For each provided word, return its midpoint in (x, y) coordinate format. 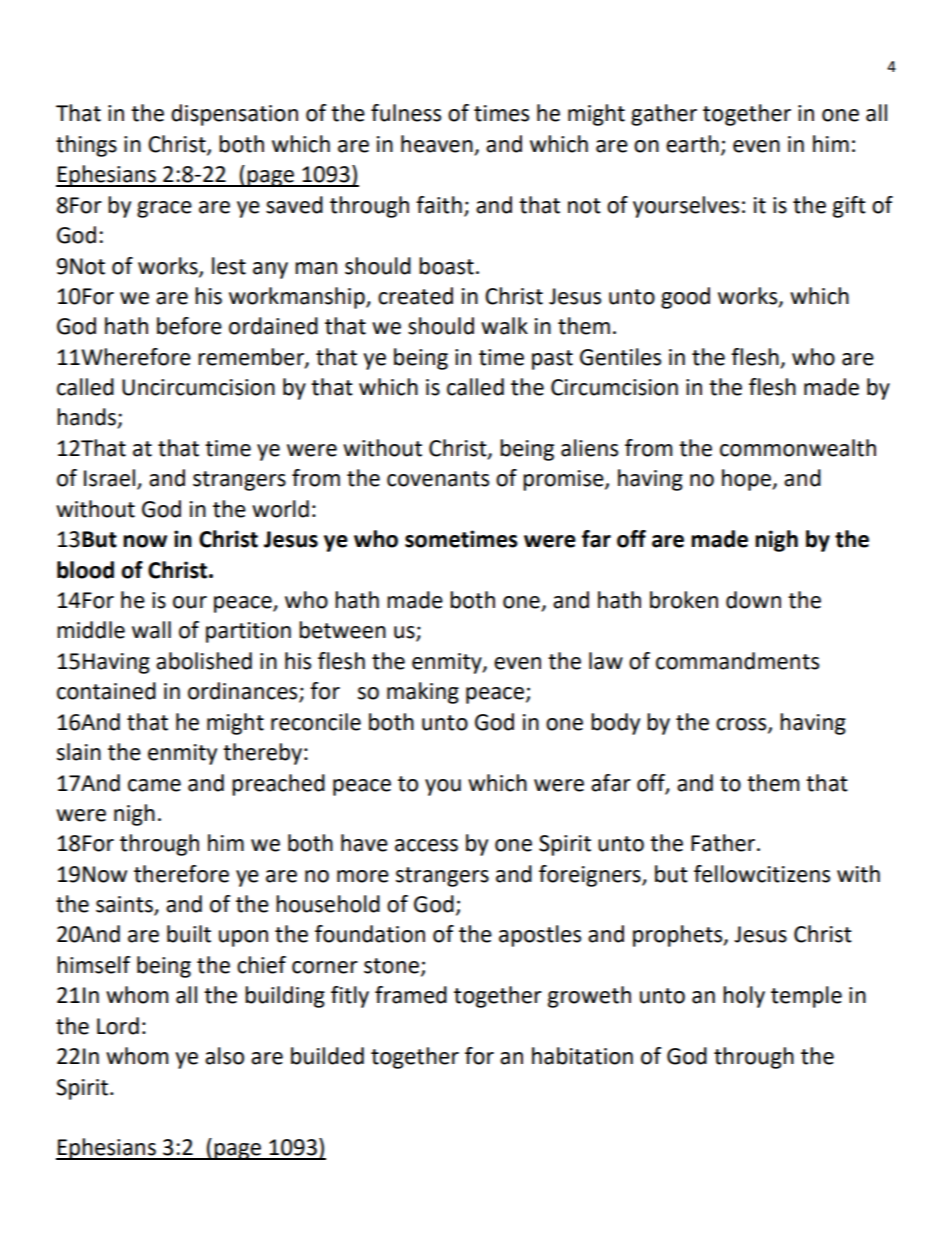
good (685, 298)
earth (692, 144)
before (189, 326)
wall (151, 630)
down (753, 600)
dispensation (234, 115)
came (154, 785)
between (342, 630)
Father (724, 843)
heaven (438, 145)
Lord (118, 1026)
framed (411, 995)
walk (504, 326)
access (426, 845)
